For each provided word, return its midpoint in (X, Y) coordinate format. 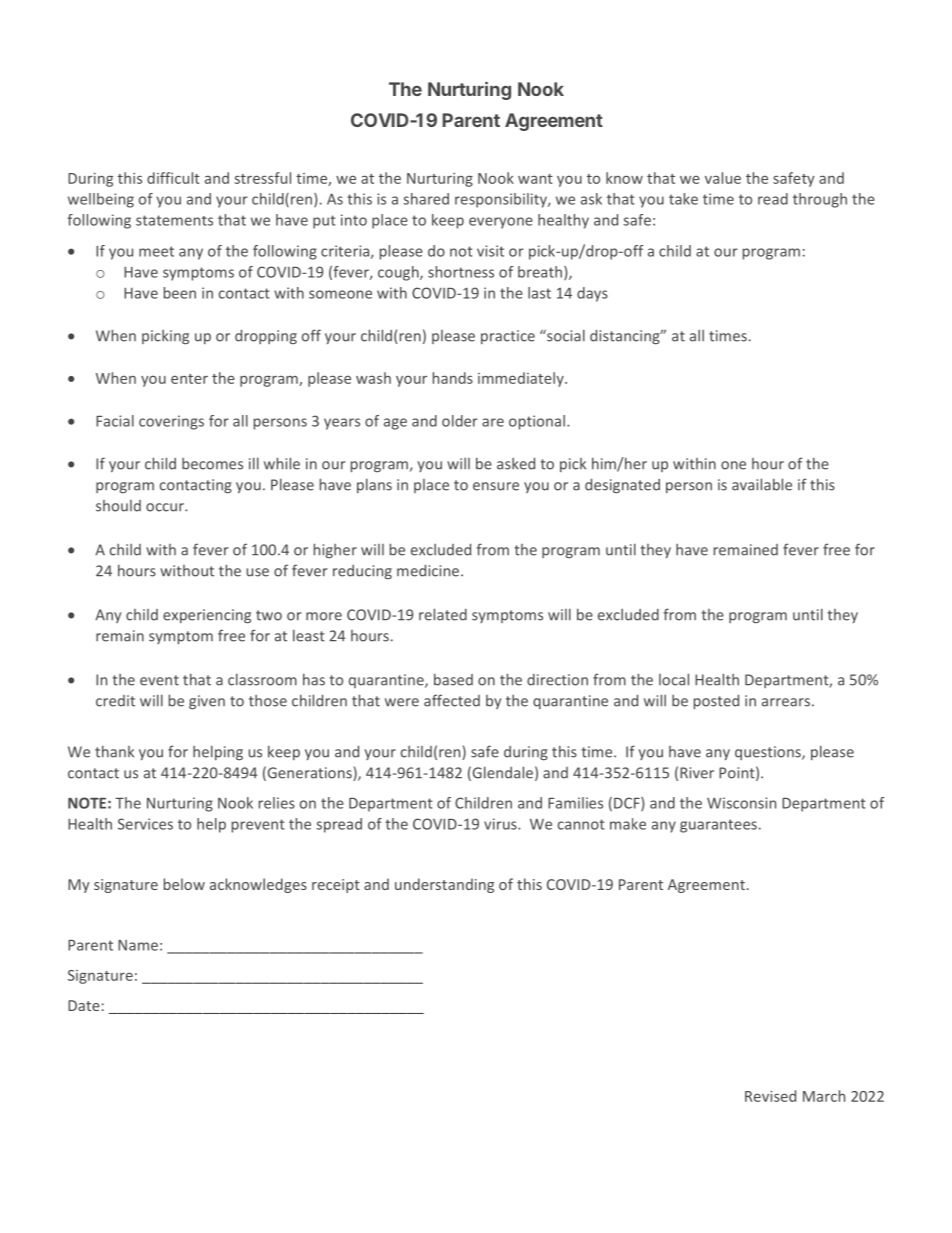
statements (174, 220)
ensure (496, 486)
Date (84, 1005)
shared (426, 199)
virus (501, 824)
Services (145, 824)
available (762, 484)
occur (166, 507)
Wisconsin (741, 803)
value (723, 178)
